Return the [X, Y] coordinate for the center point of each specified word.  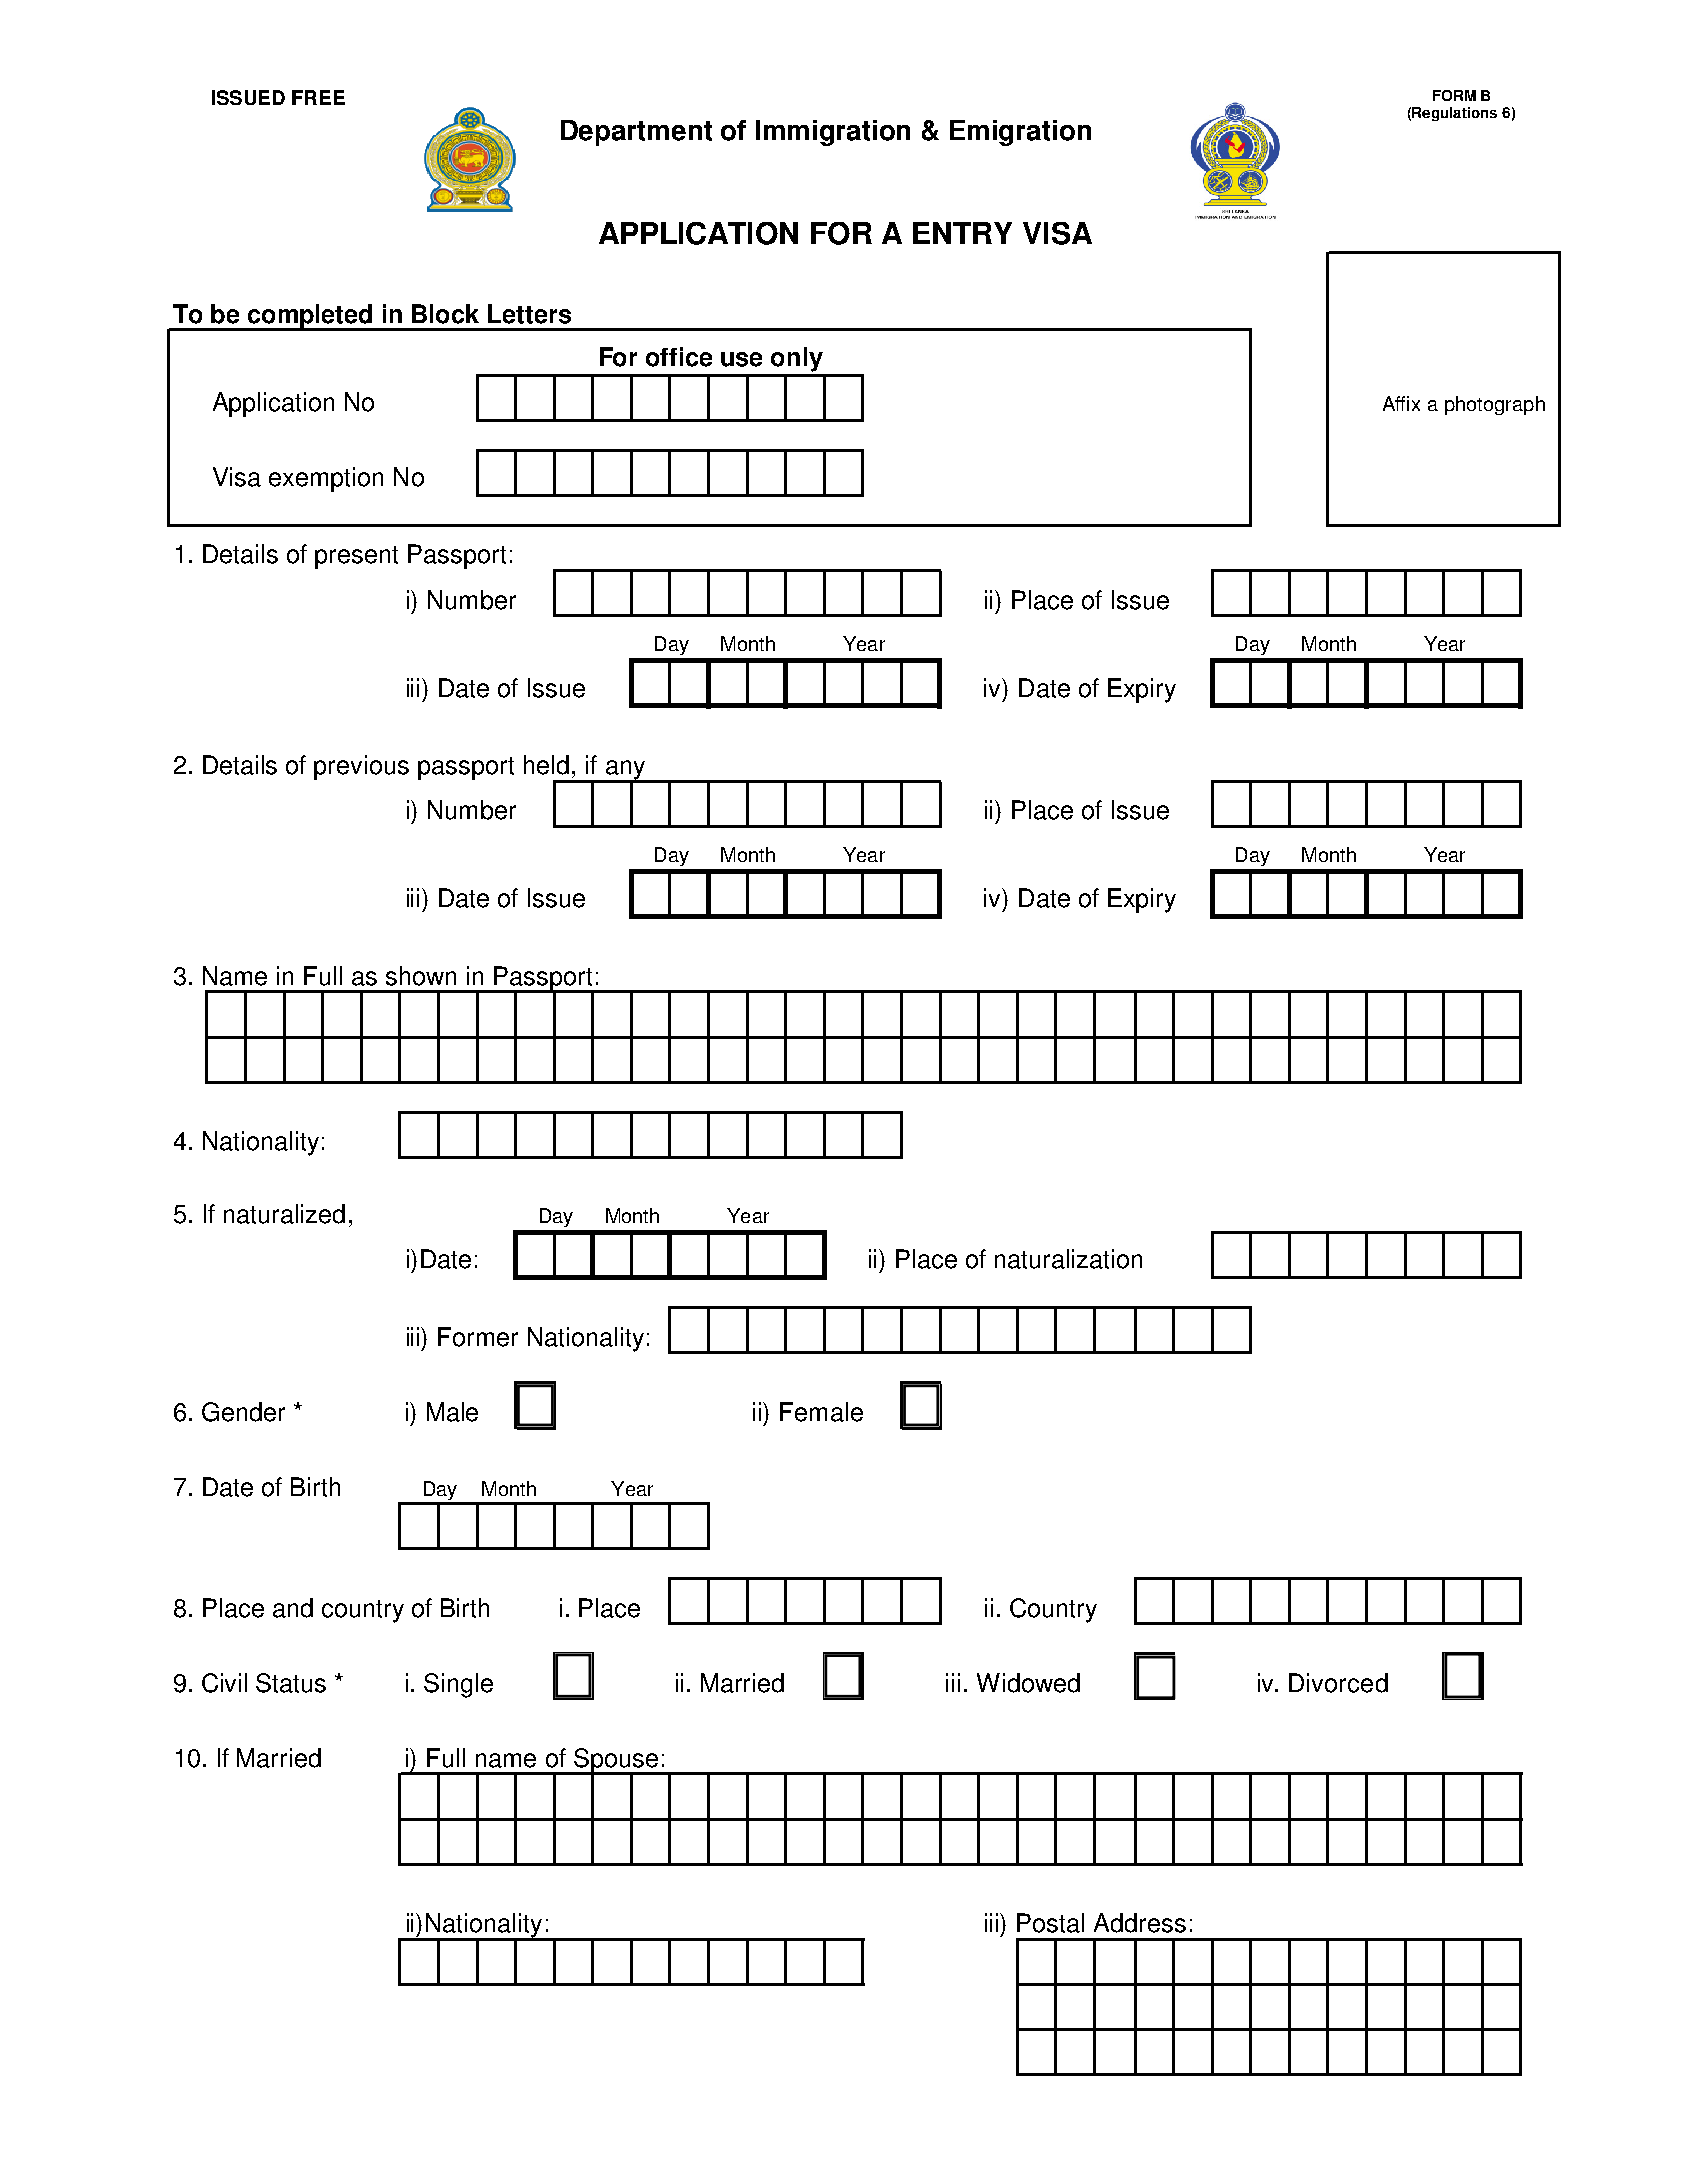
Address [1140, 1923]
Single [458, 1685]
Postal [1050, 1923]
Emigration [1020, 133]
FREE [318, 97]
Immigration [833, 133]
